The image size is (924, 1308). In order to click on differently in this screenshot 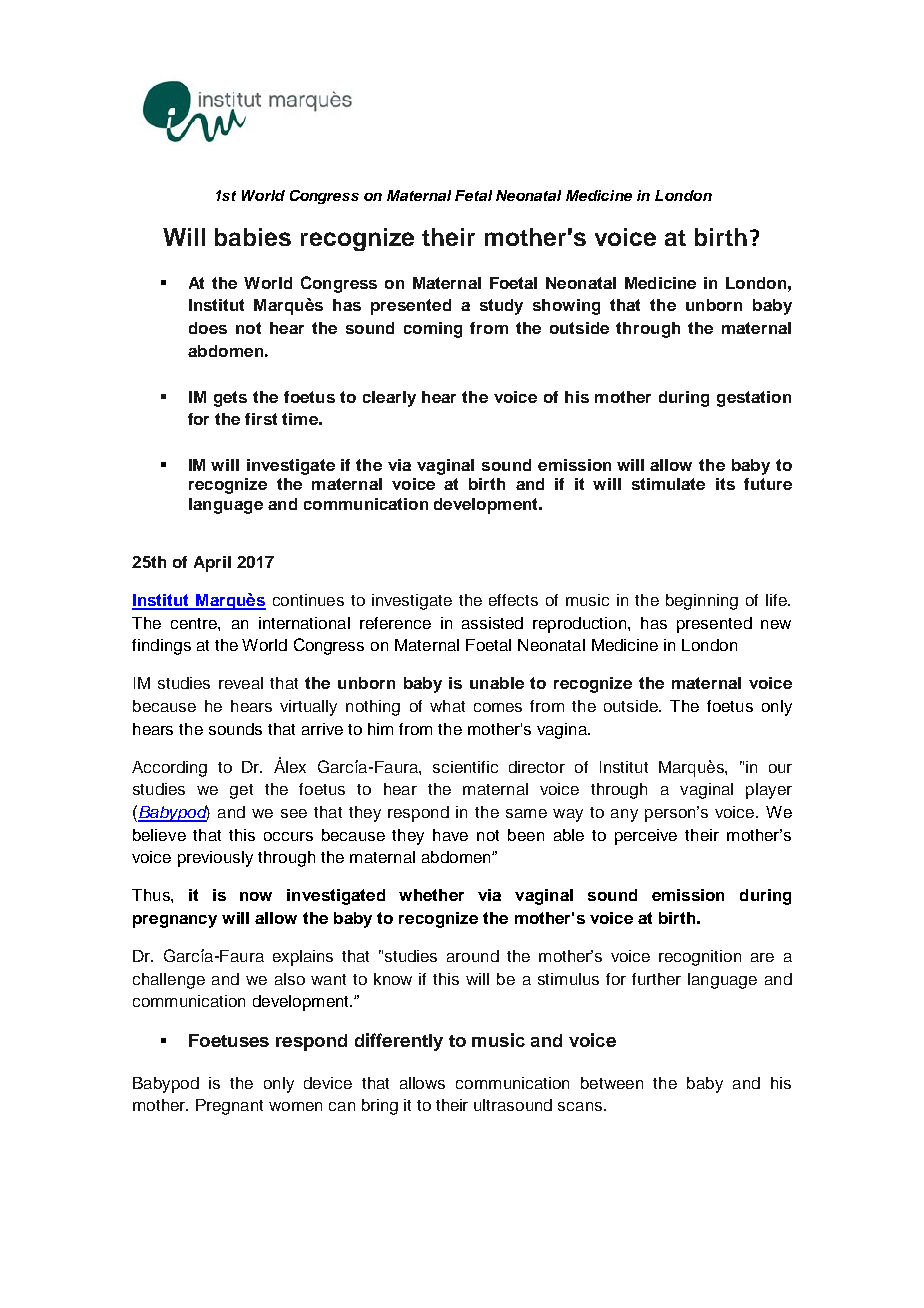, I will do `click(399, 1042)`.
